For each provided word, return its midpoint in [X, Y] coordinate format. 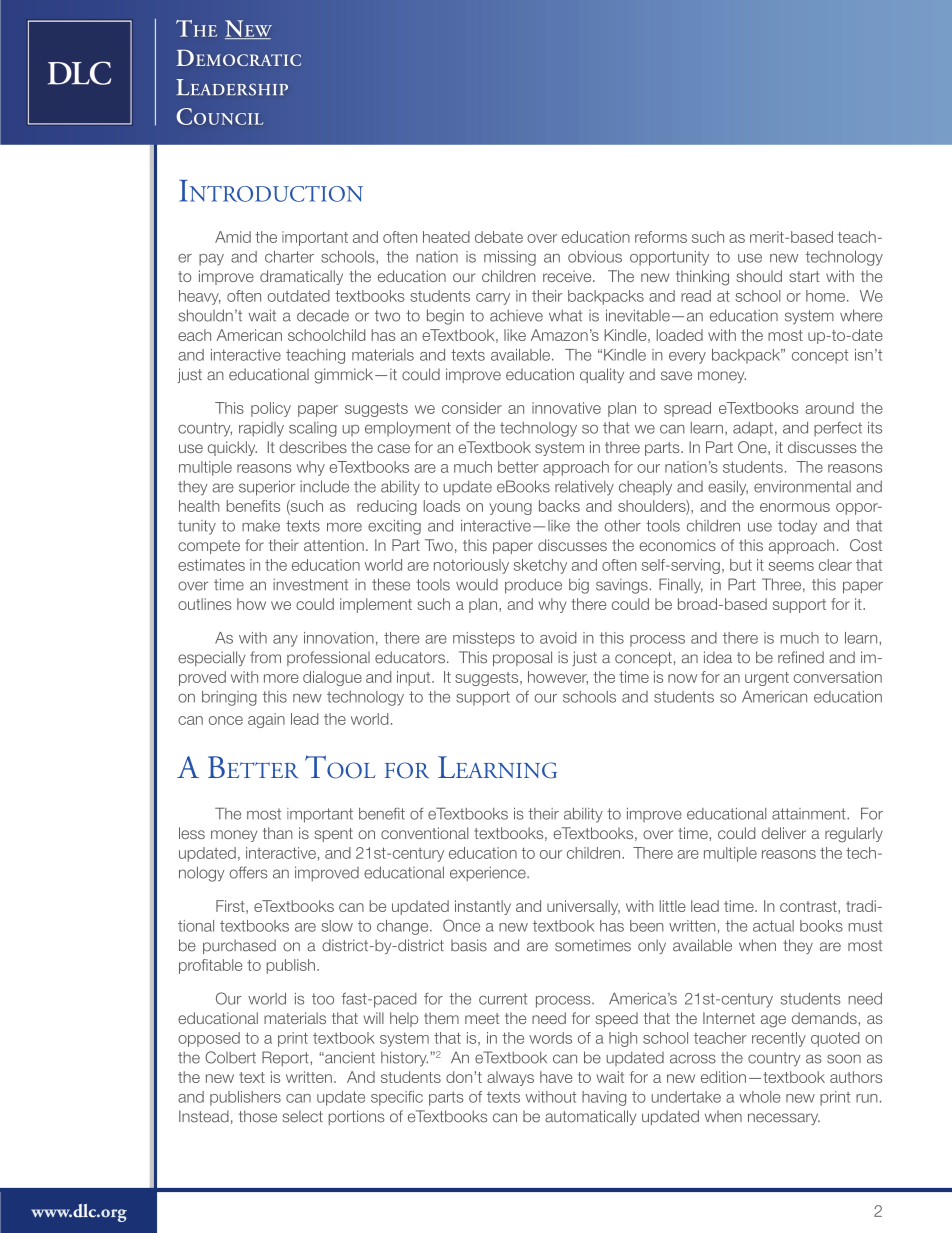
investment [310, 585]
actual [773, 926]
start [804, 276]
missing [510, 258]
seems [791, 566]
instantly [483, 907]
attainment [810, 814]
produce [533, 586]
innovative [566, 408]
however [558, 678]
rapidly [261, 429]
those [258, 1116]
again [266, 720]
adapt [753, 429]
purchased [239, 946]
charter [289, 256]
